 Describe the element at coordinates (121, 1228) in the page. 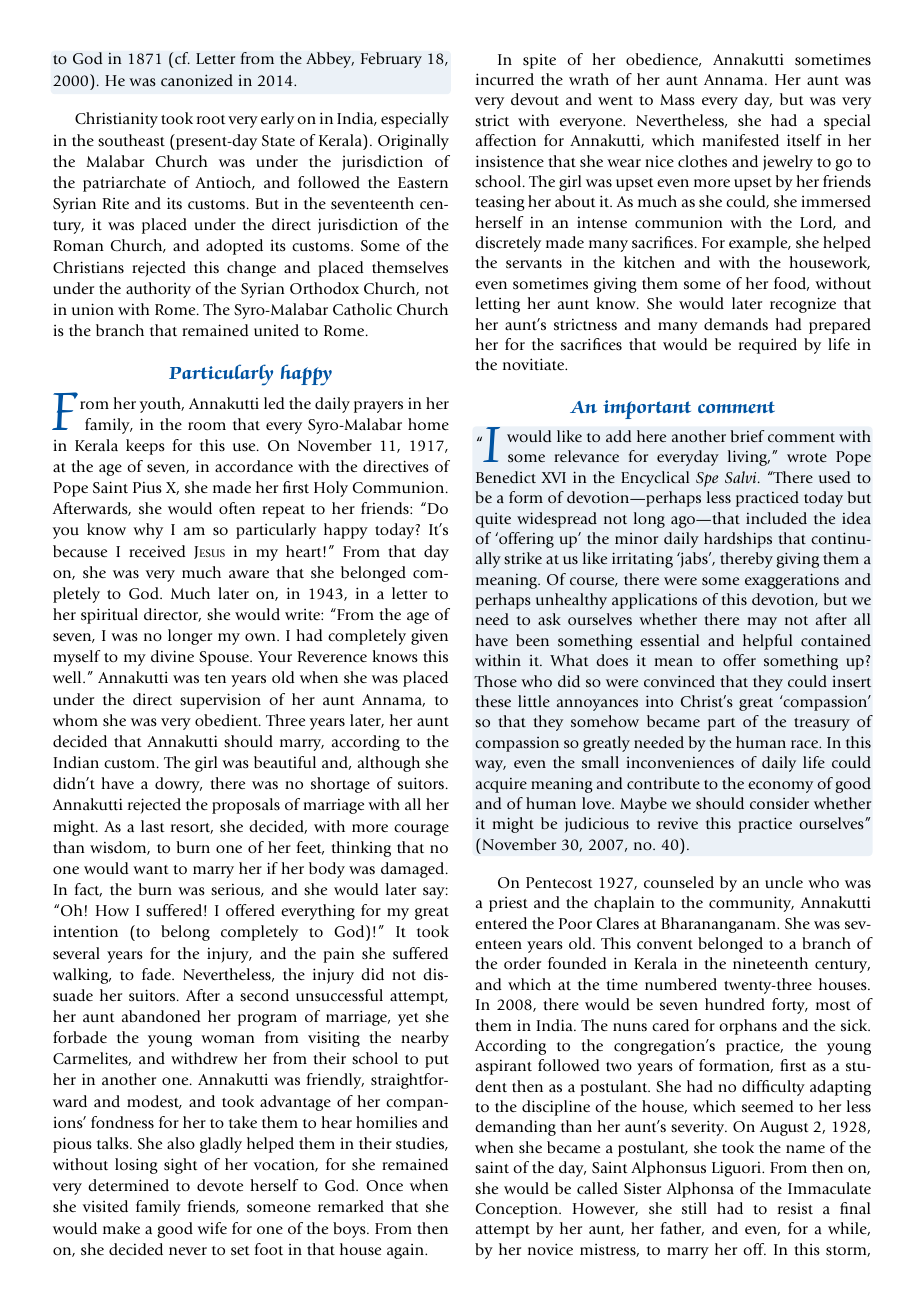

I see `make` at that location.
